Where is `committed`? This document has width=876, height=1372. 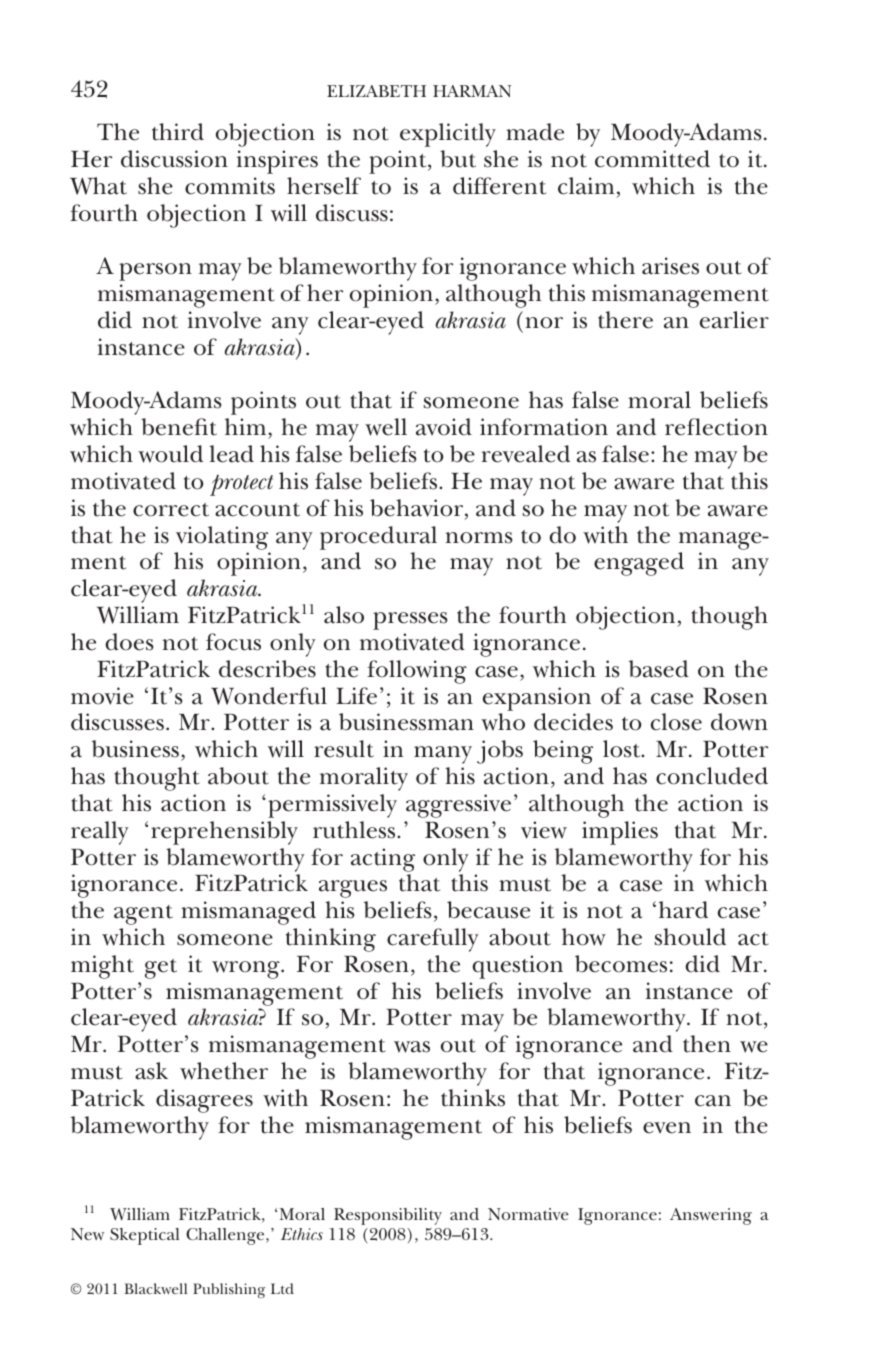 committed is located at coordinates (652, 159).
